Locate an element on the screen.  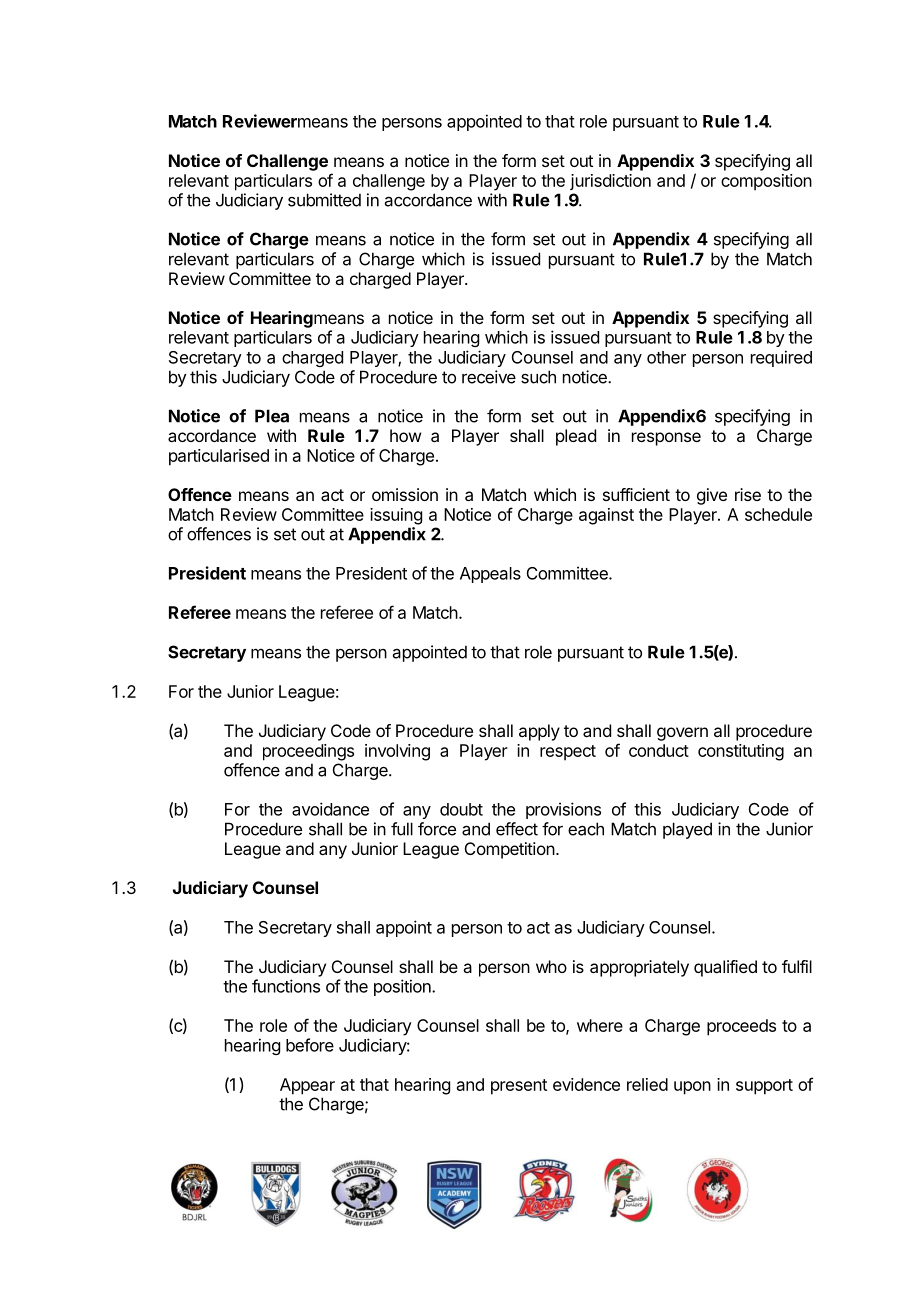
govern is located at coordinates (682, 734).
